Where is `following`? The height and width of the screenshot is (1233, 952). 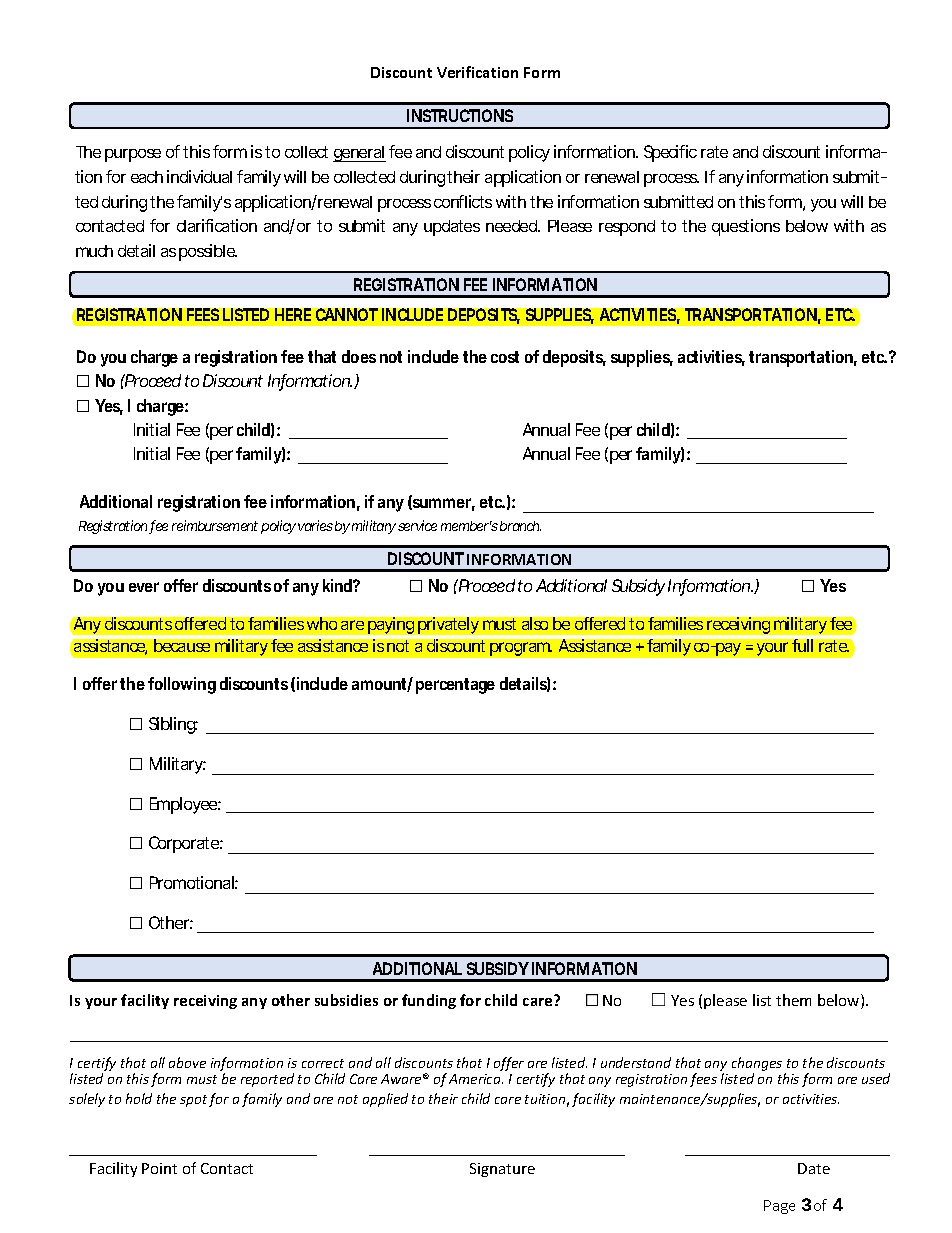
following is located at coordinates (182, 685).
